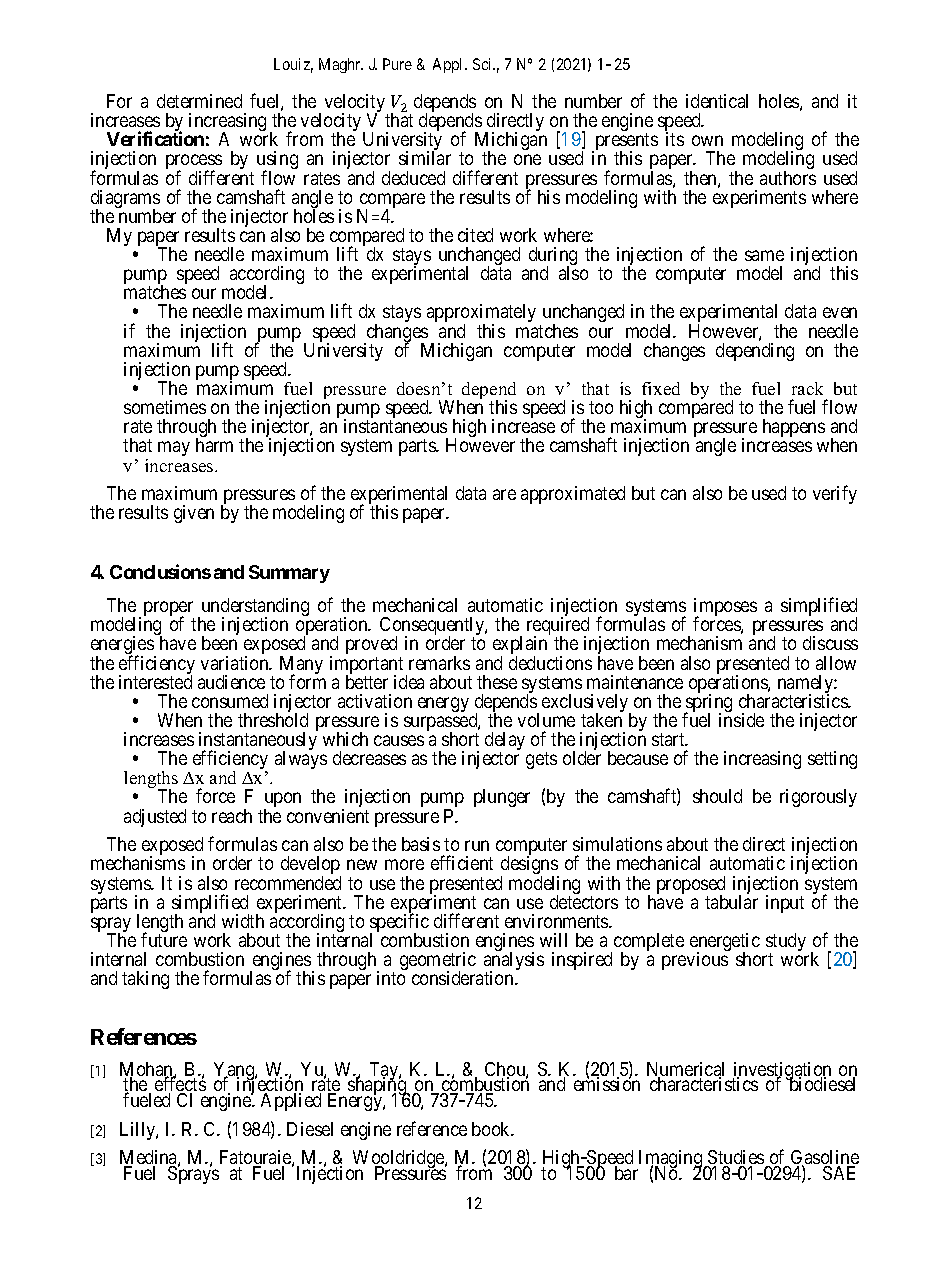 Image resolution: width=949 pixels, height=1288 pixels. What do you see at coordinates (398, 1160) in the screenshot?
I see `Wooldridge` at bounding box center [398, 1160].
